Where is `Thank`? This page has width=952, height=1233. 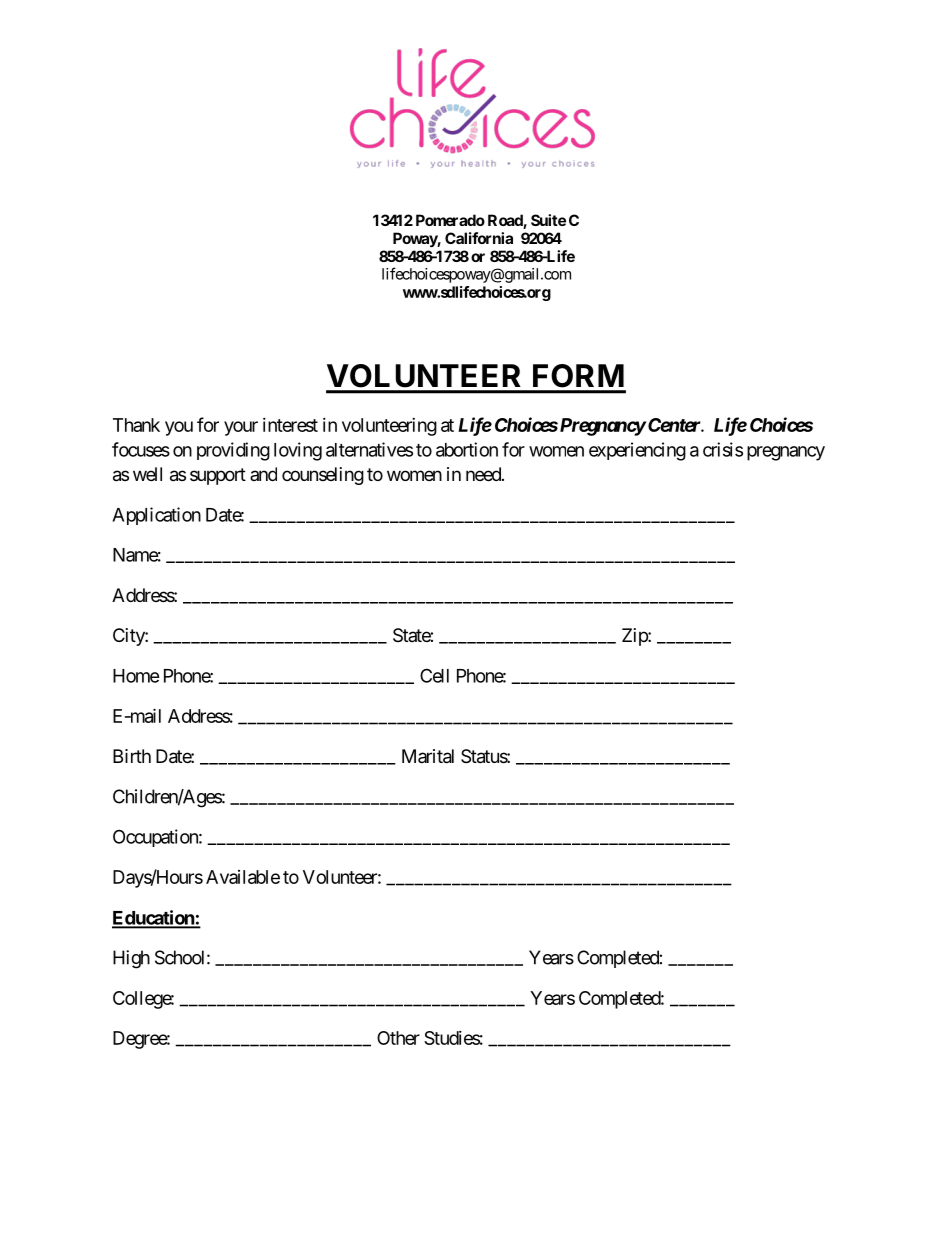
Thank is located at coordinates (136, 425).
